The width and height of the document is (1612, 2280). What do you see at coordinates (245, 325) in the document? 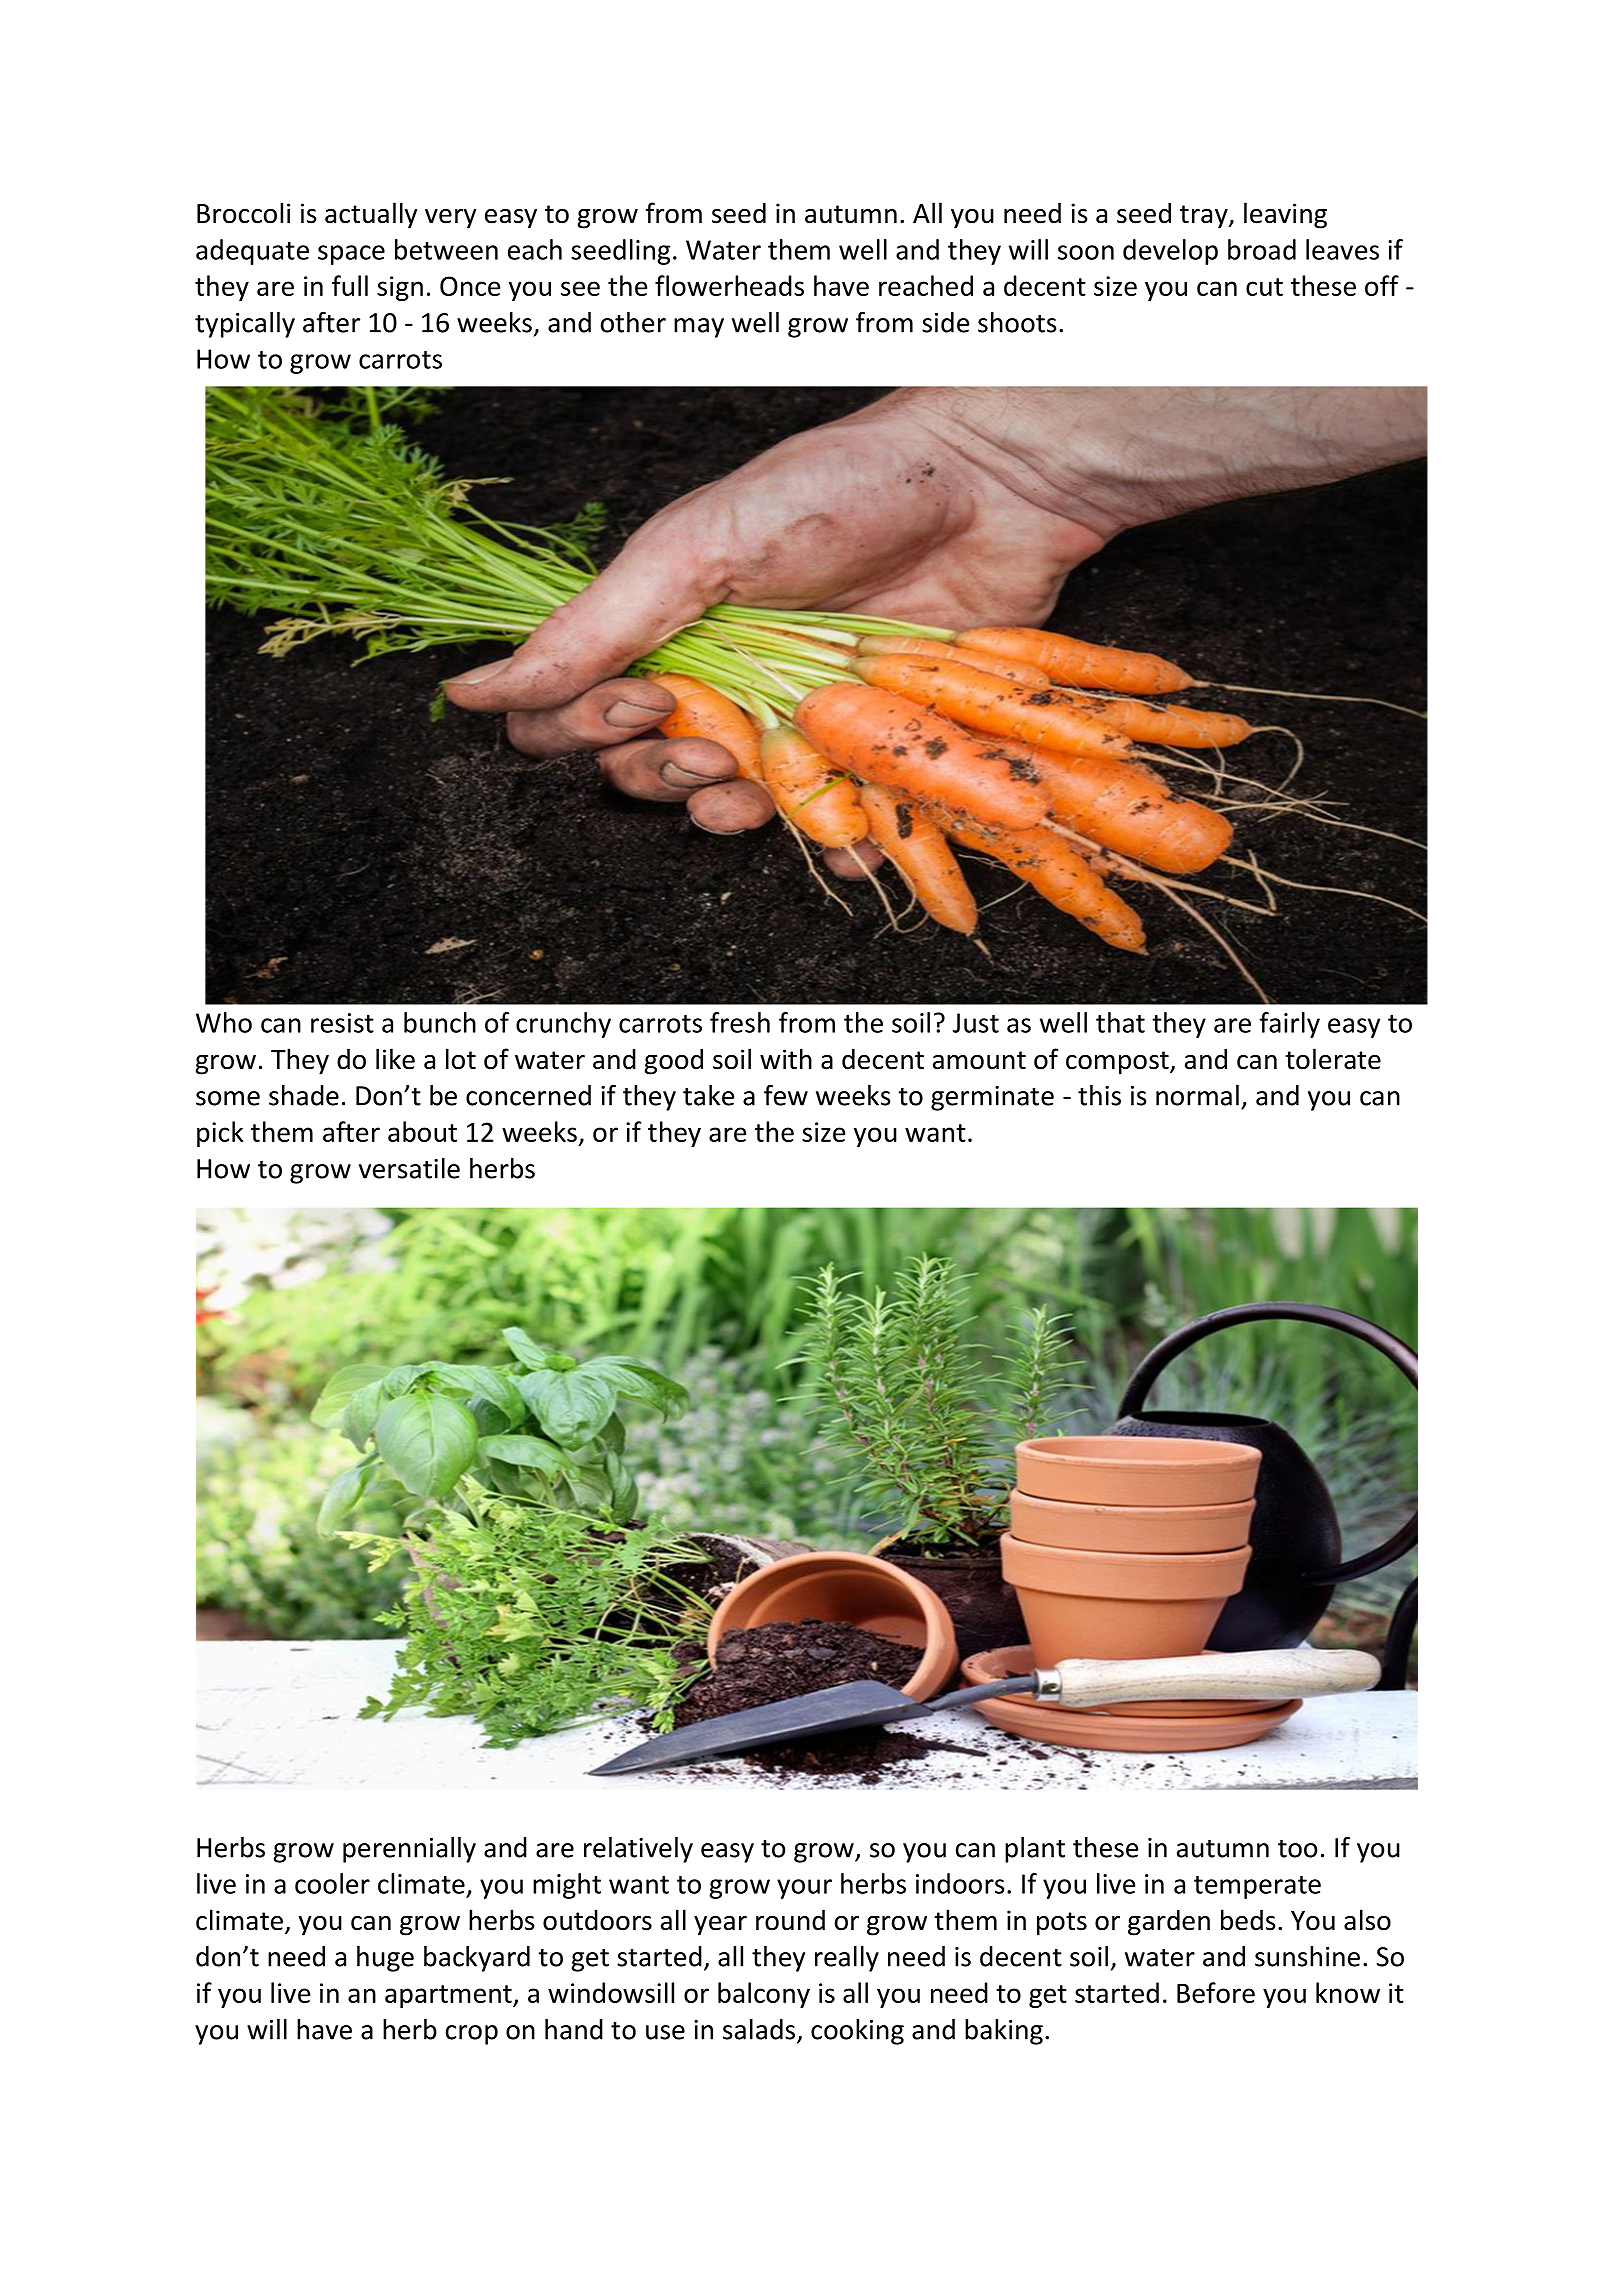
I see `typically` at bounding box center [245, 325].
